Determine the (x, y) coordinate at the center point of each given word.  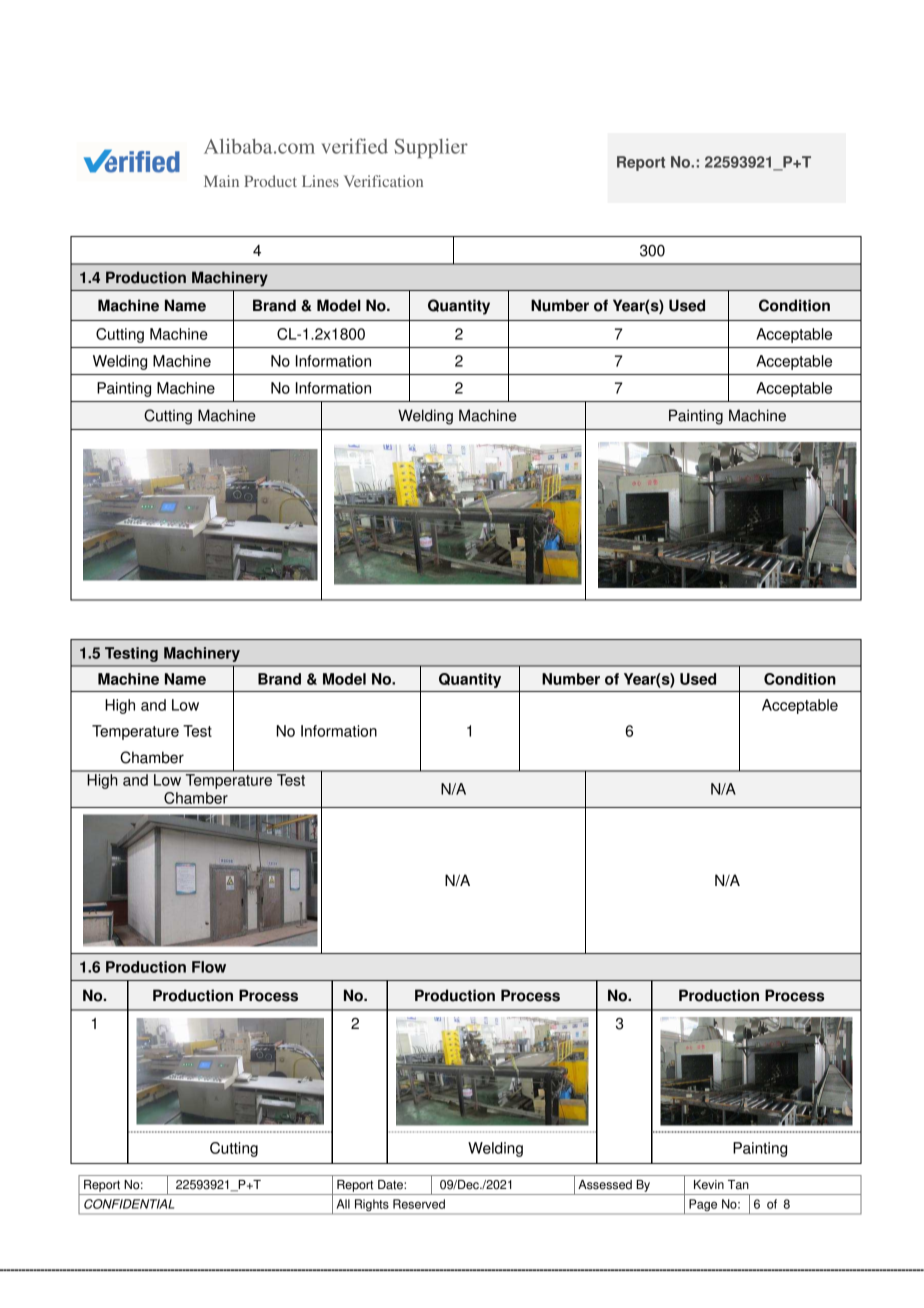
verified (355, 146)
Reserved (419, 1204)
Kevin (709, 1185)
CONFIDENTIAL (129, 1204)
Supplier (431, 148)
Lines (320, 181)
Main (221, 181)
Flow (209, 967)
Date (391, 1185)
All (343, 1204)
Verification (383, 181)
